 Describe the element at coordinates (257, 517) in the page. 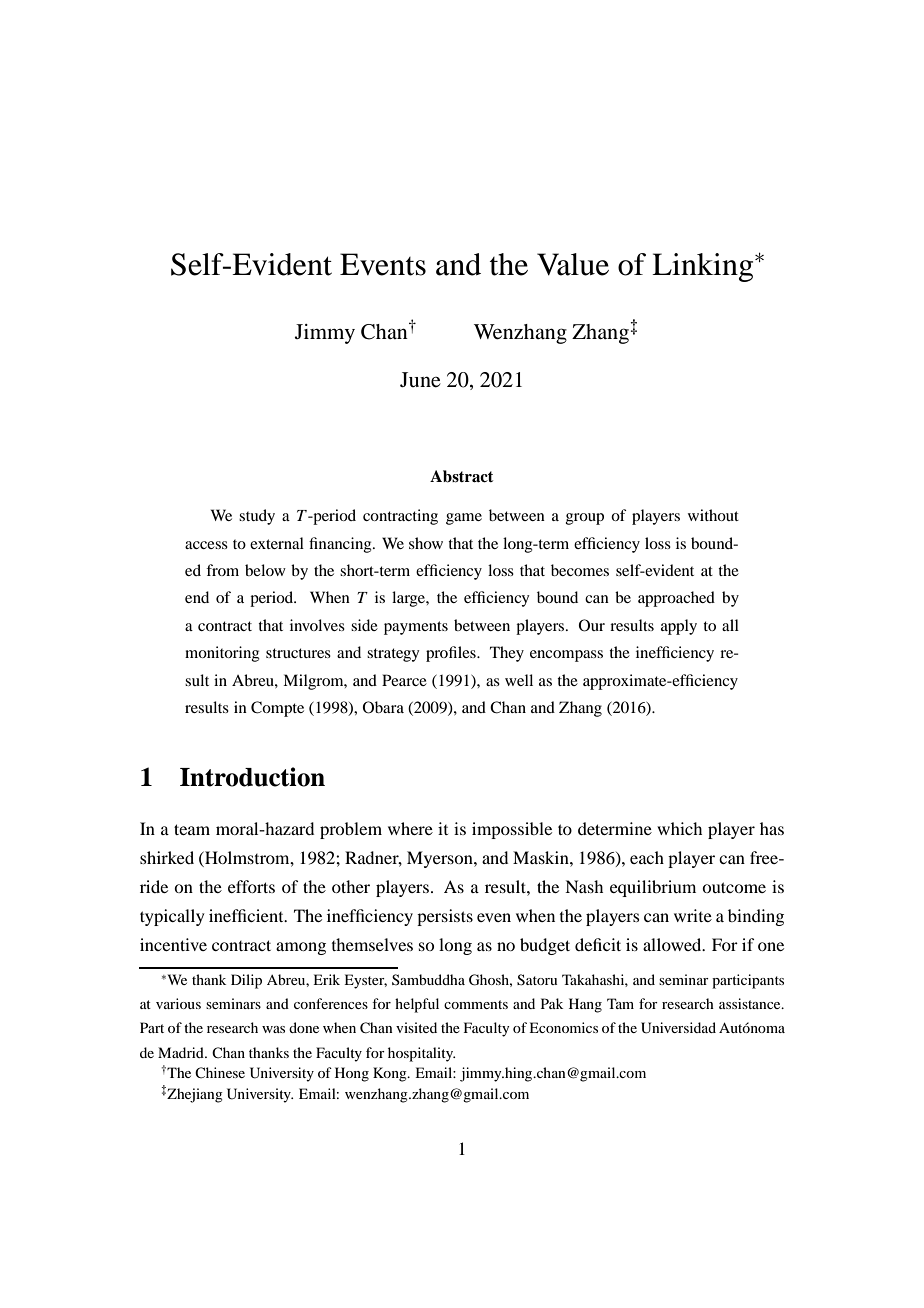

I see `study` at that location.
